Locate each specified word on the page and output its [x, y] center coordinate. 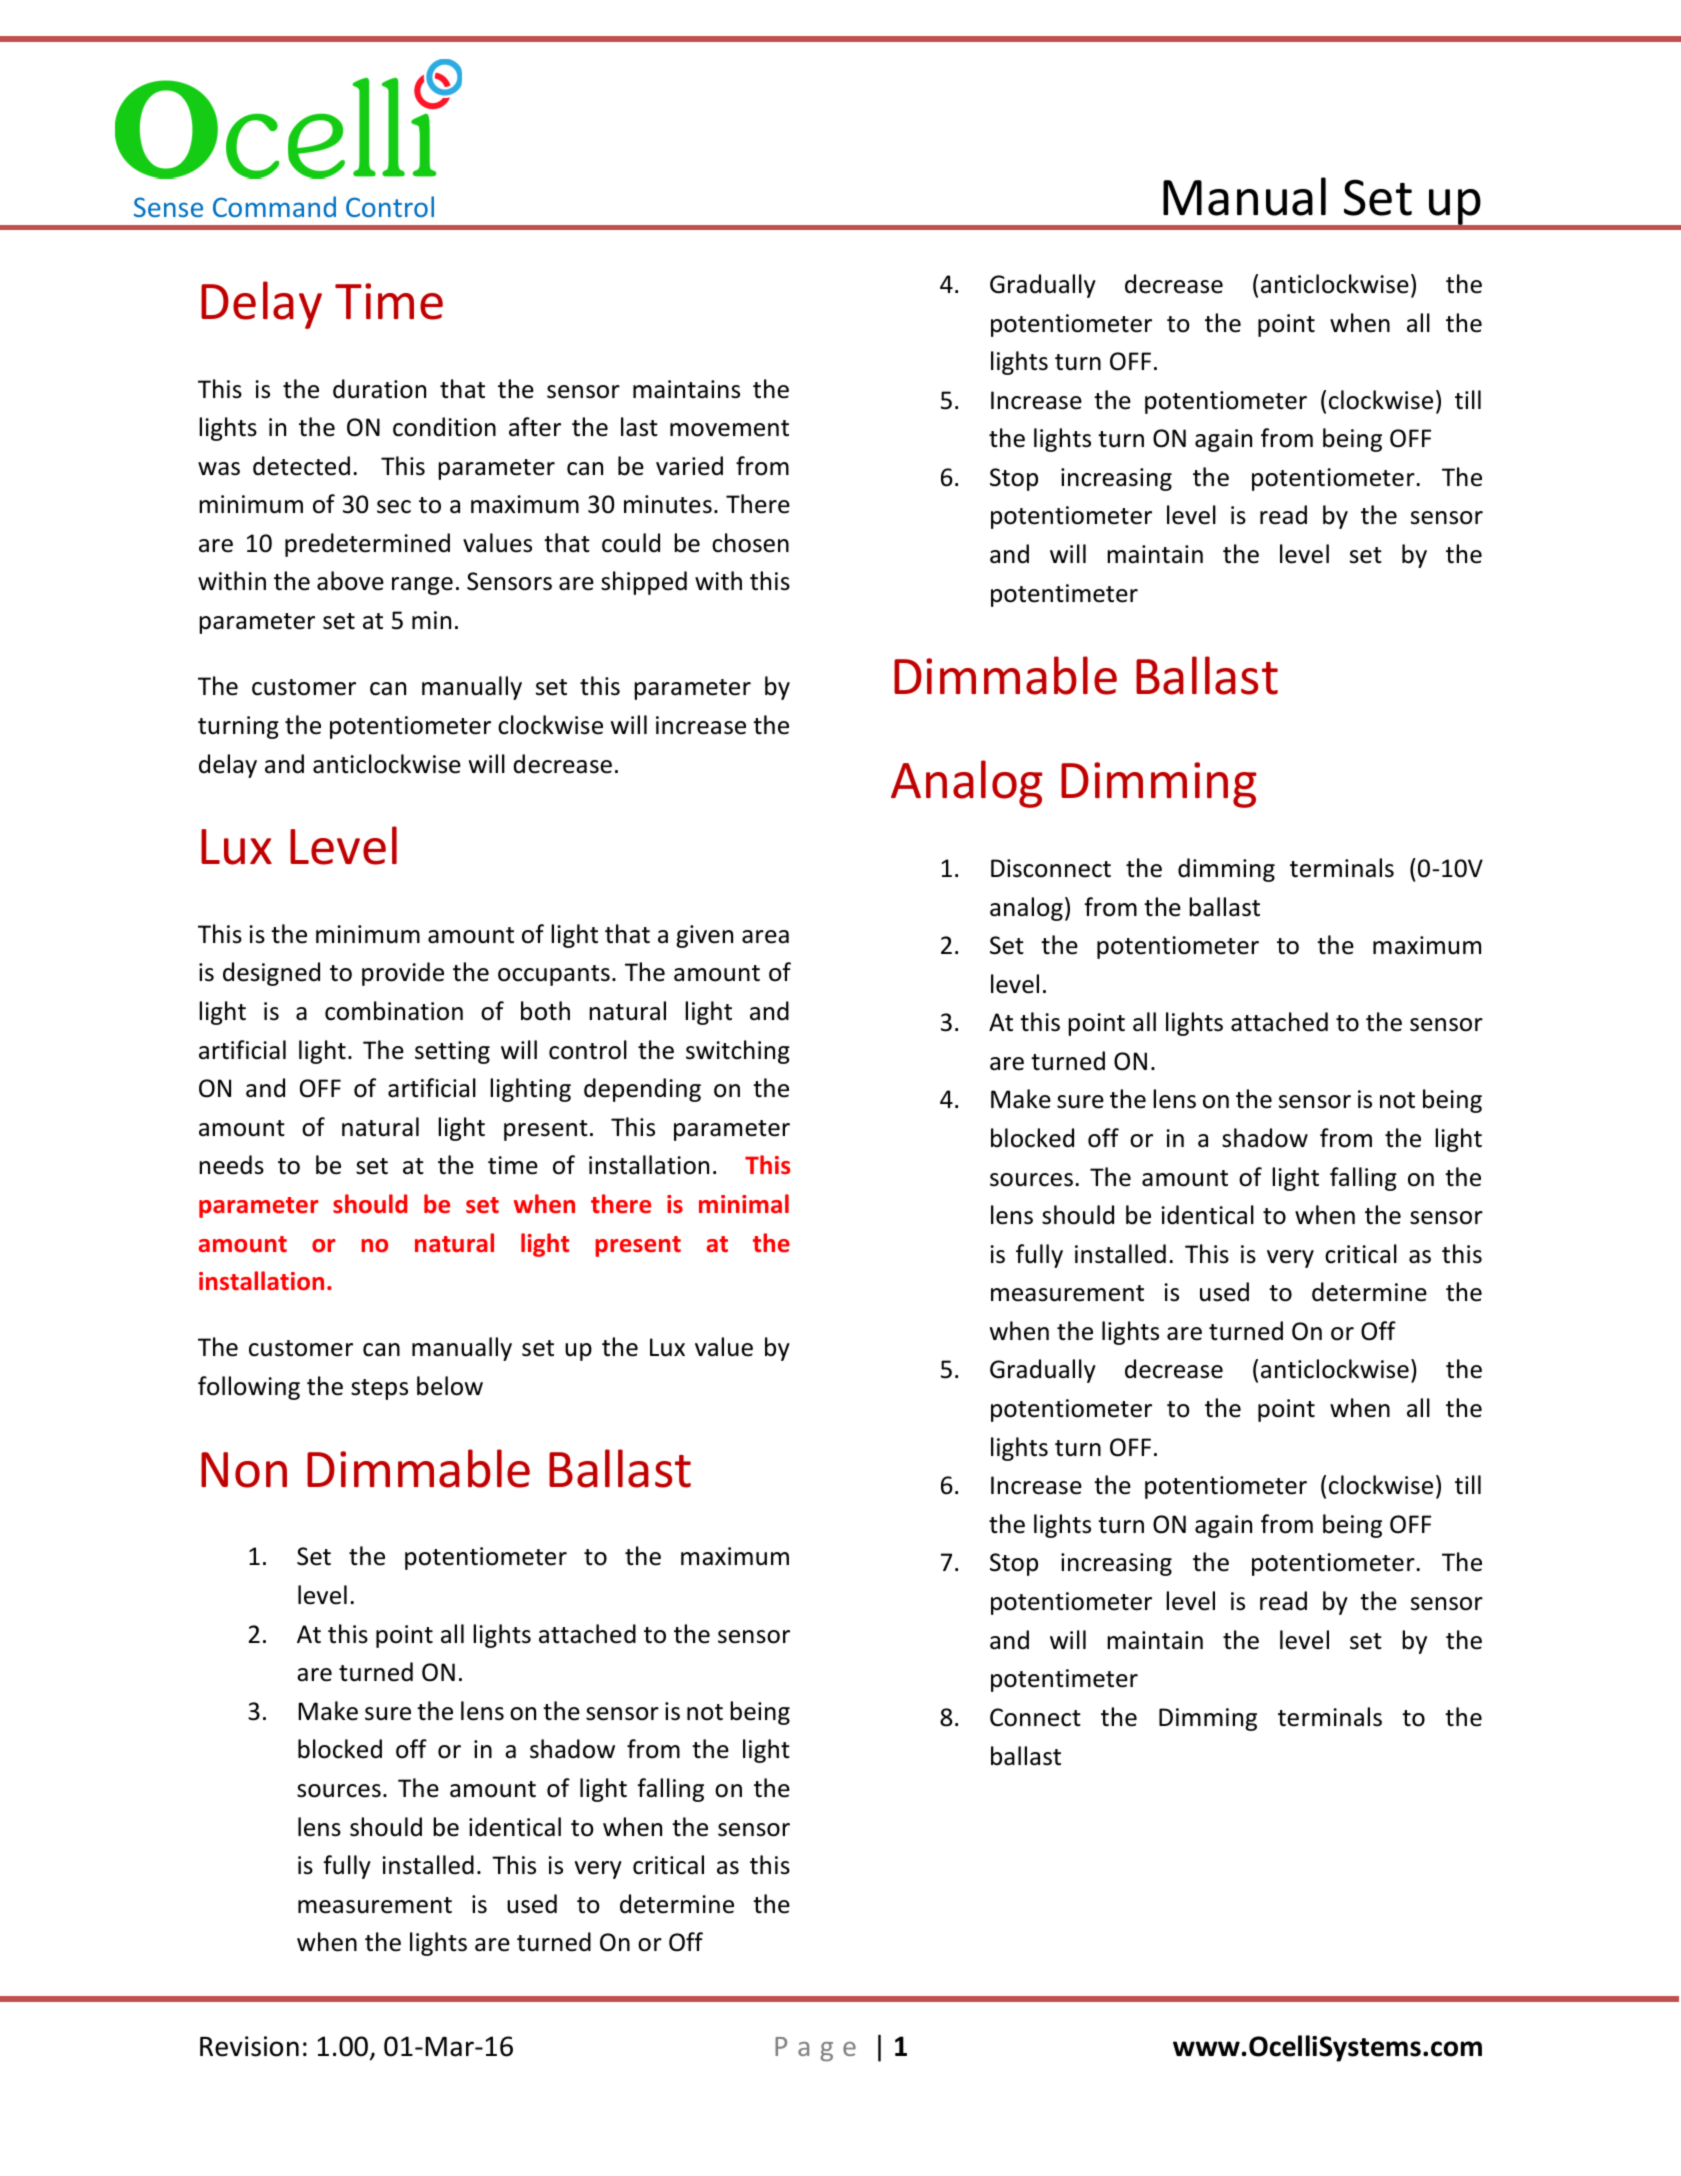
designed [271, 974]
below [450, 1386]
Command [274, 206]
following [249, 1388]
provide [403, 974]
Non [244, 1470]
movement [729, 428]
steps [379, 1389]
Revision [249, 2046]
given [704, 936]
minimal [744, 1203]
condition [444, 427]
